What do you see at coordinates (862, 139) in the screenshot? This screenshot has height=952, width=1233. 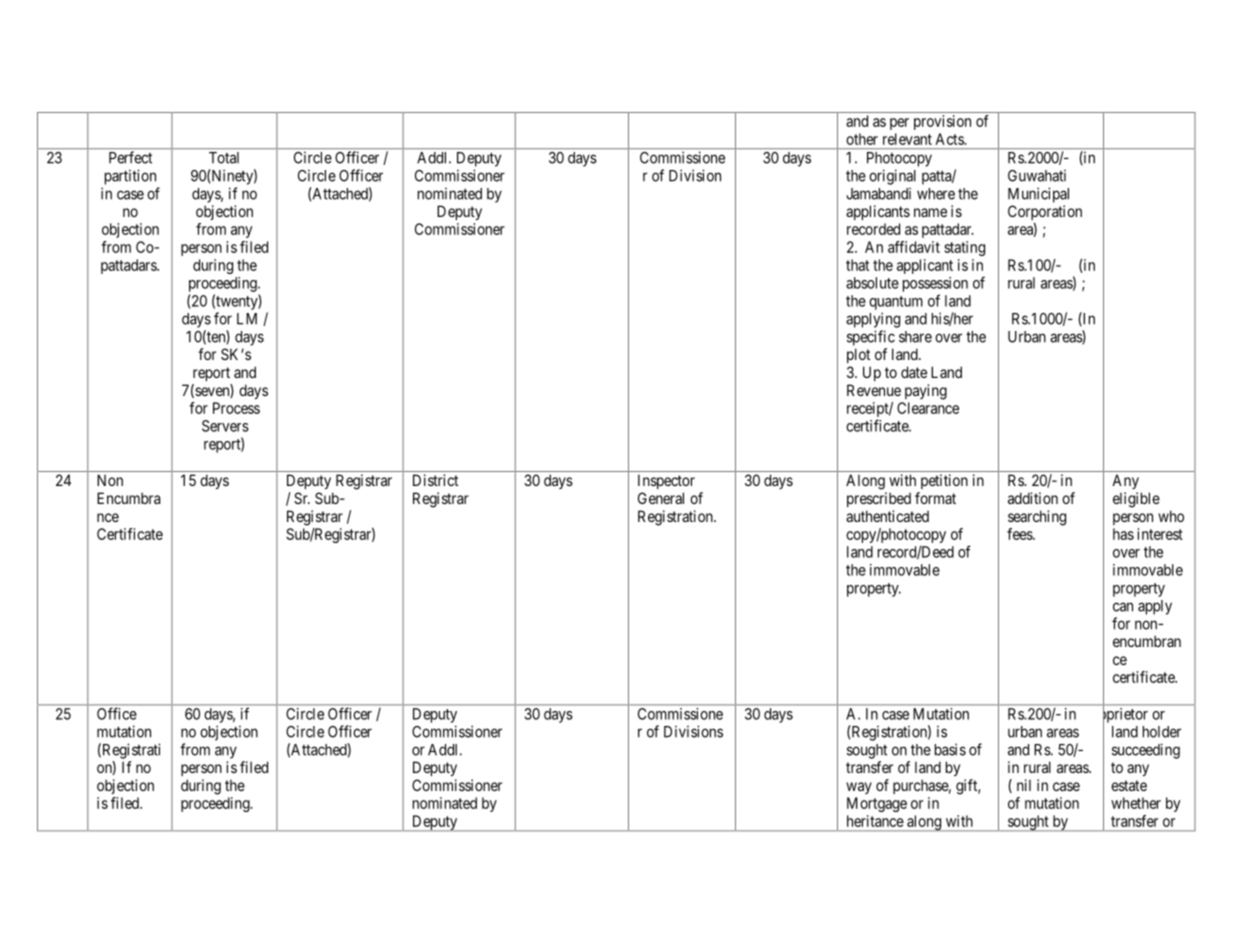 I see `other` at bounding box center [862, 139].
